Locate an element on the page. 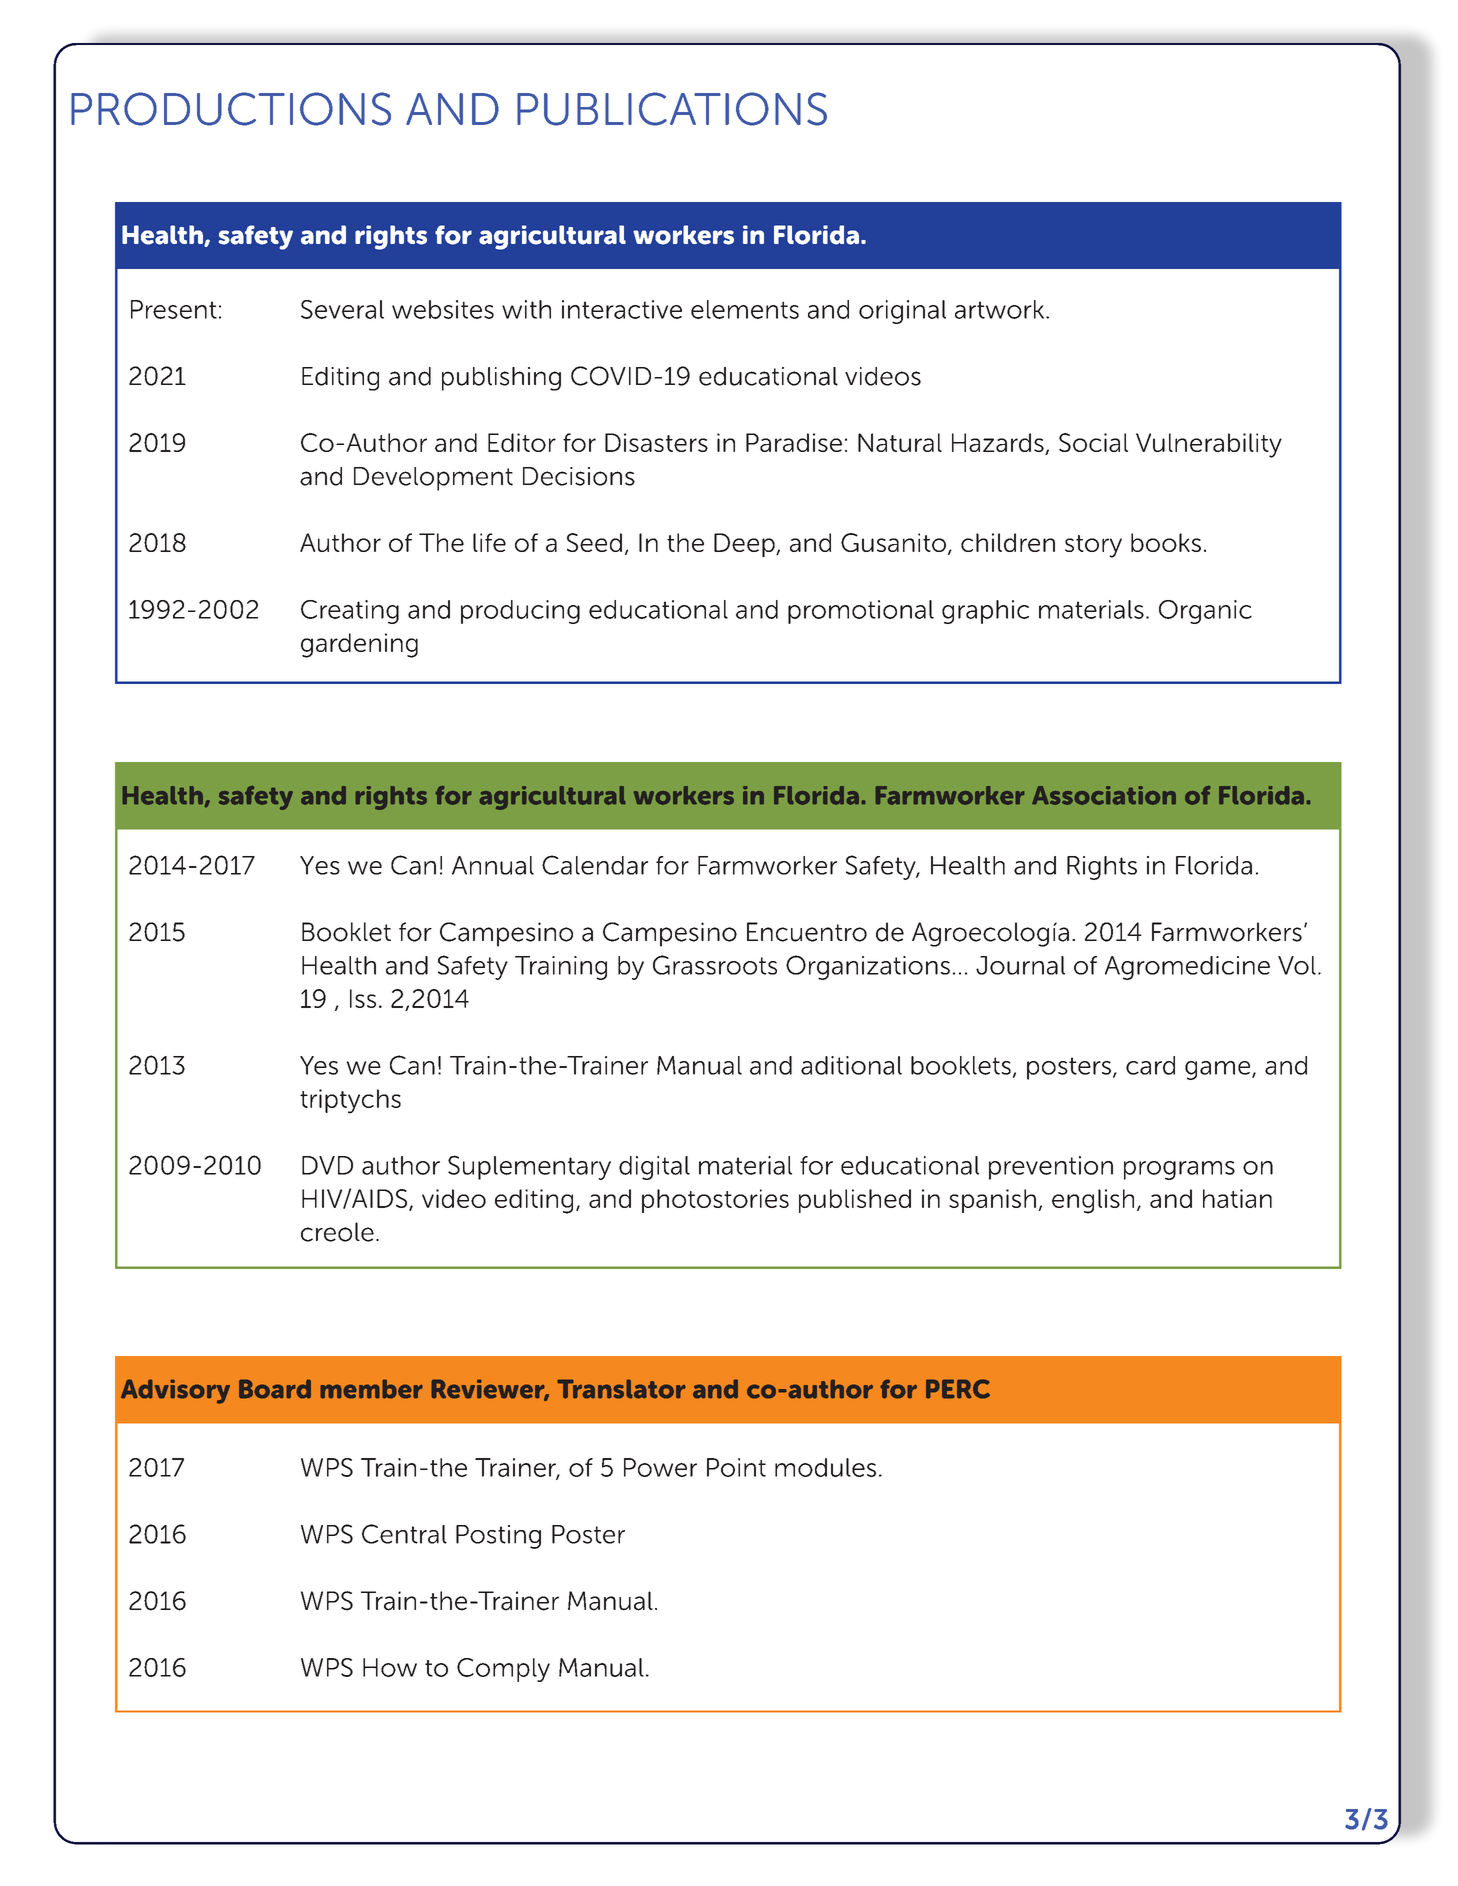  Association is located at coordinates (1104, 795).
